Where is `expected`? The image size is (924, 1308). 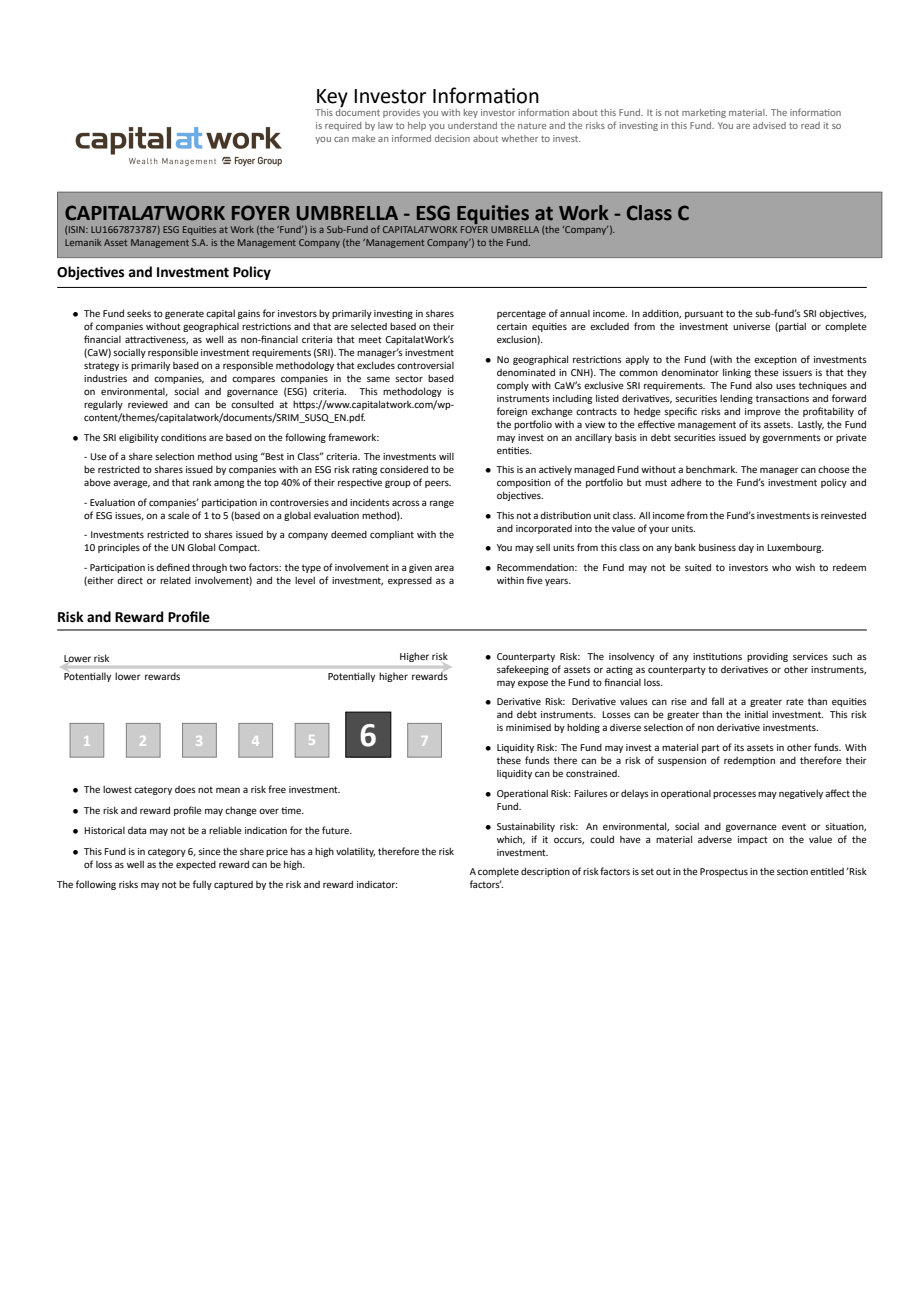
expected is located at coordinates (196, 865).
